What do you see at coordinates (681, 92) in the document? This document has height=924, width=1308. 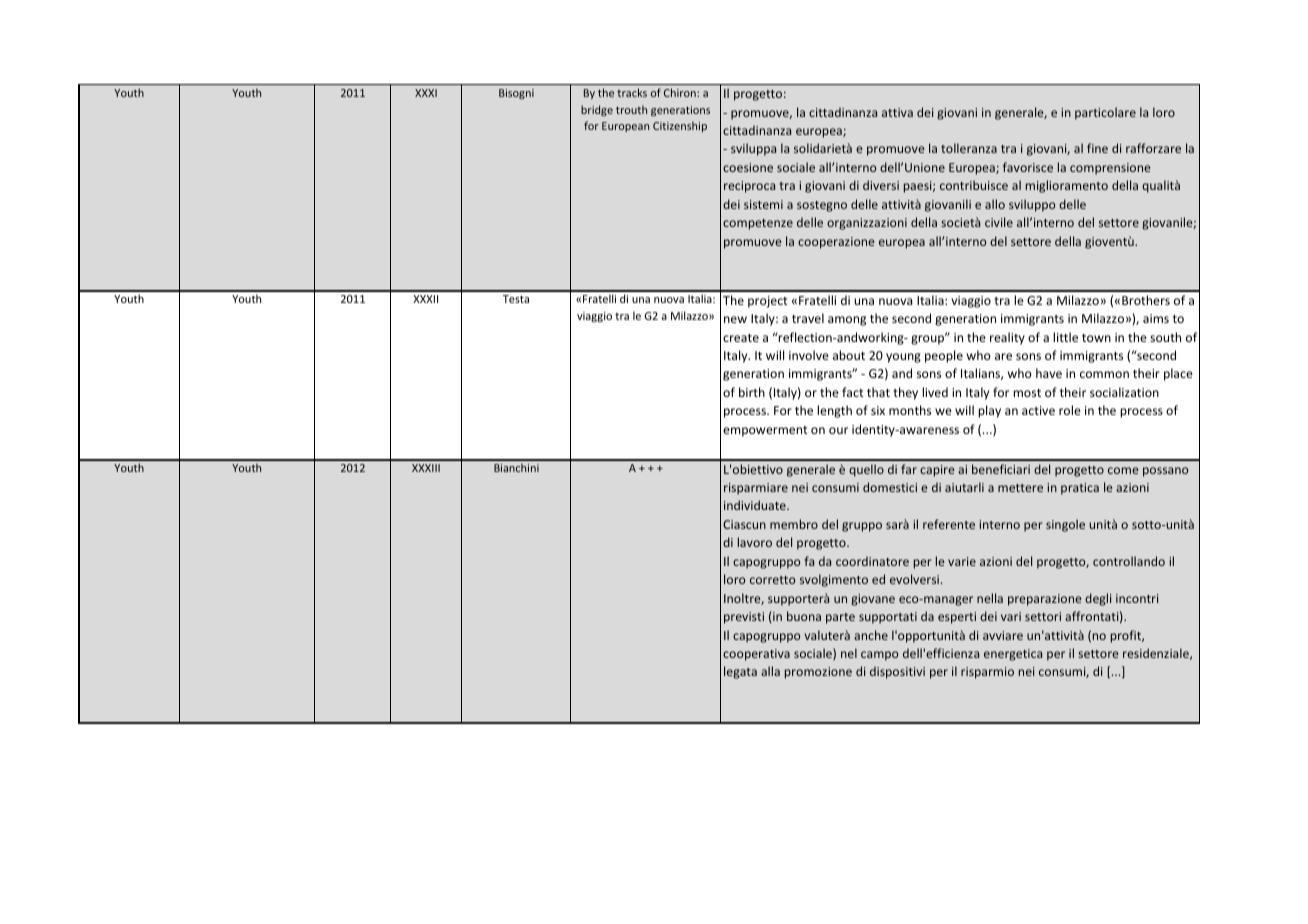 I see `Chiron` at bounding box center [681, 92].
